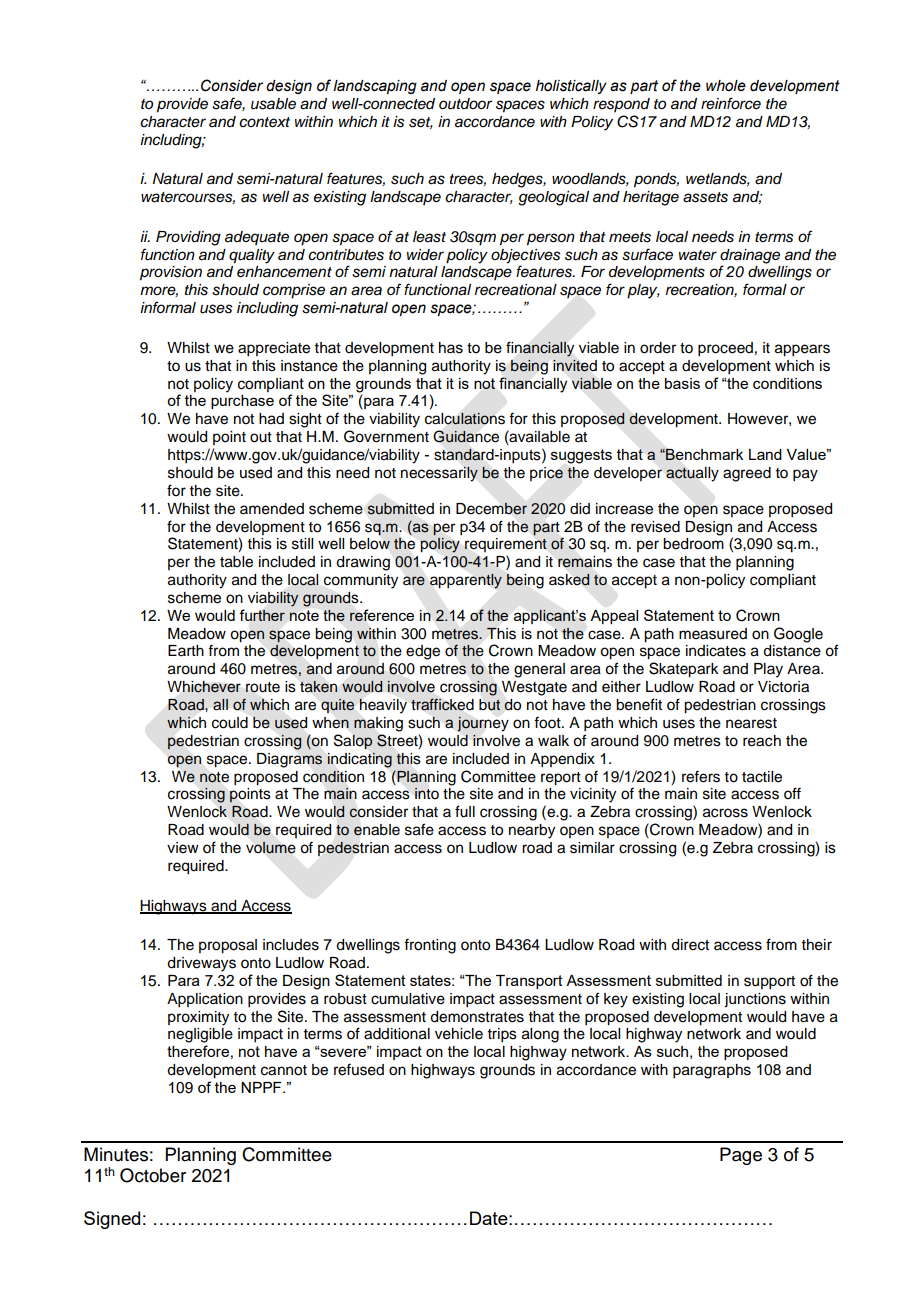 This document has width=924, height=1308. What do you see at coordinates (153, 1175) in the document?
I see `October` at bounding box center [153, 1175].
